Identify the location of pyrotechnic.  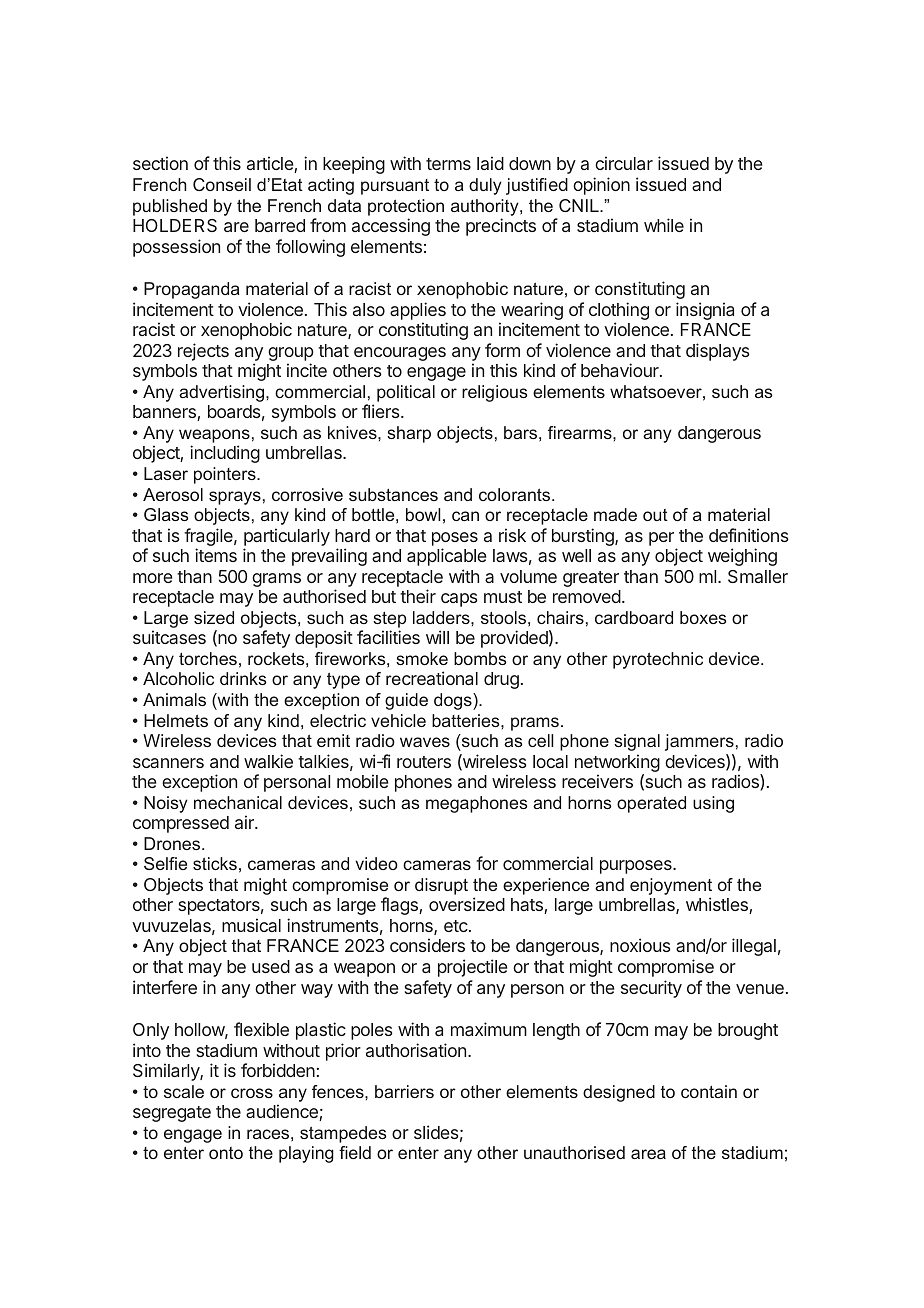
(658, 660).
